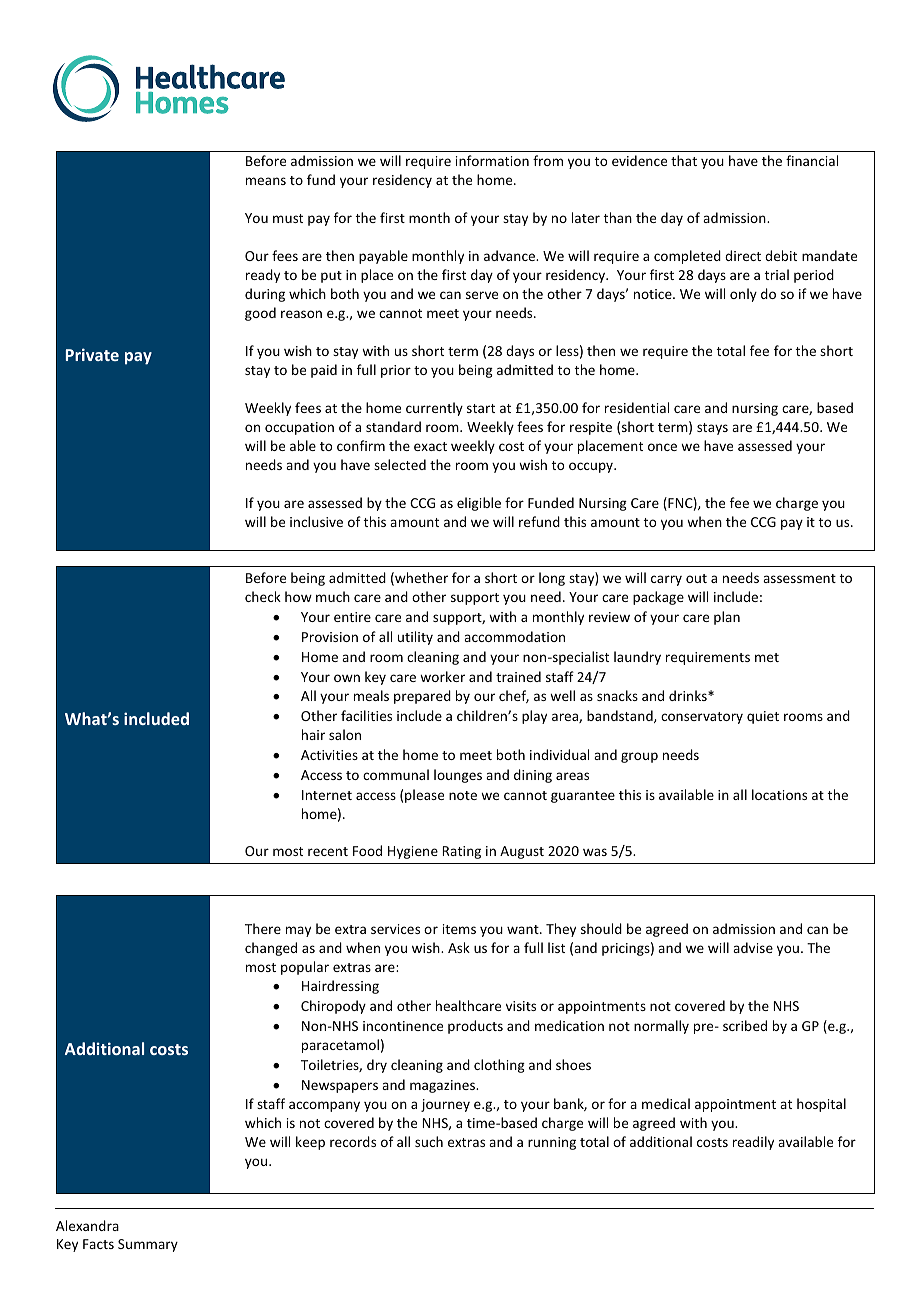 Image resolution: width=924 pixels, height=1309 pixels. What do you see at coordinates (266, 181) in the screenshot?
I see `means` at bounding box center [266, 181].
